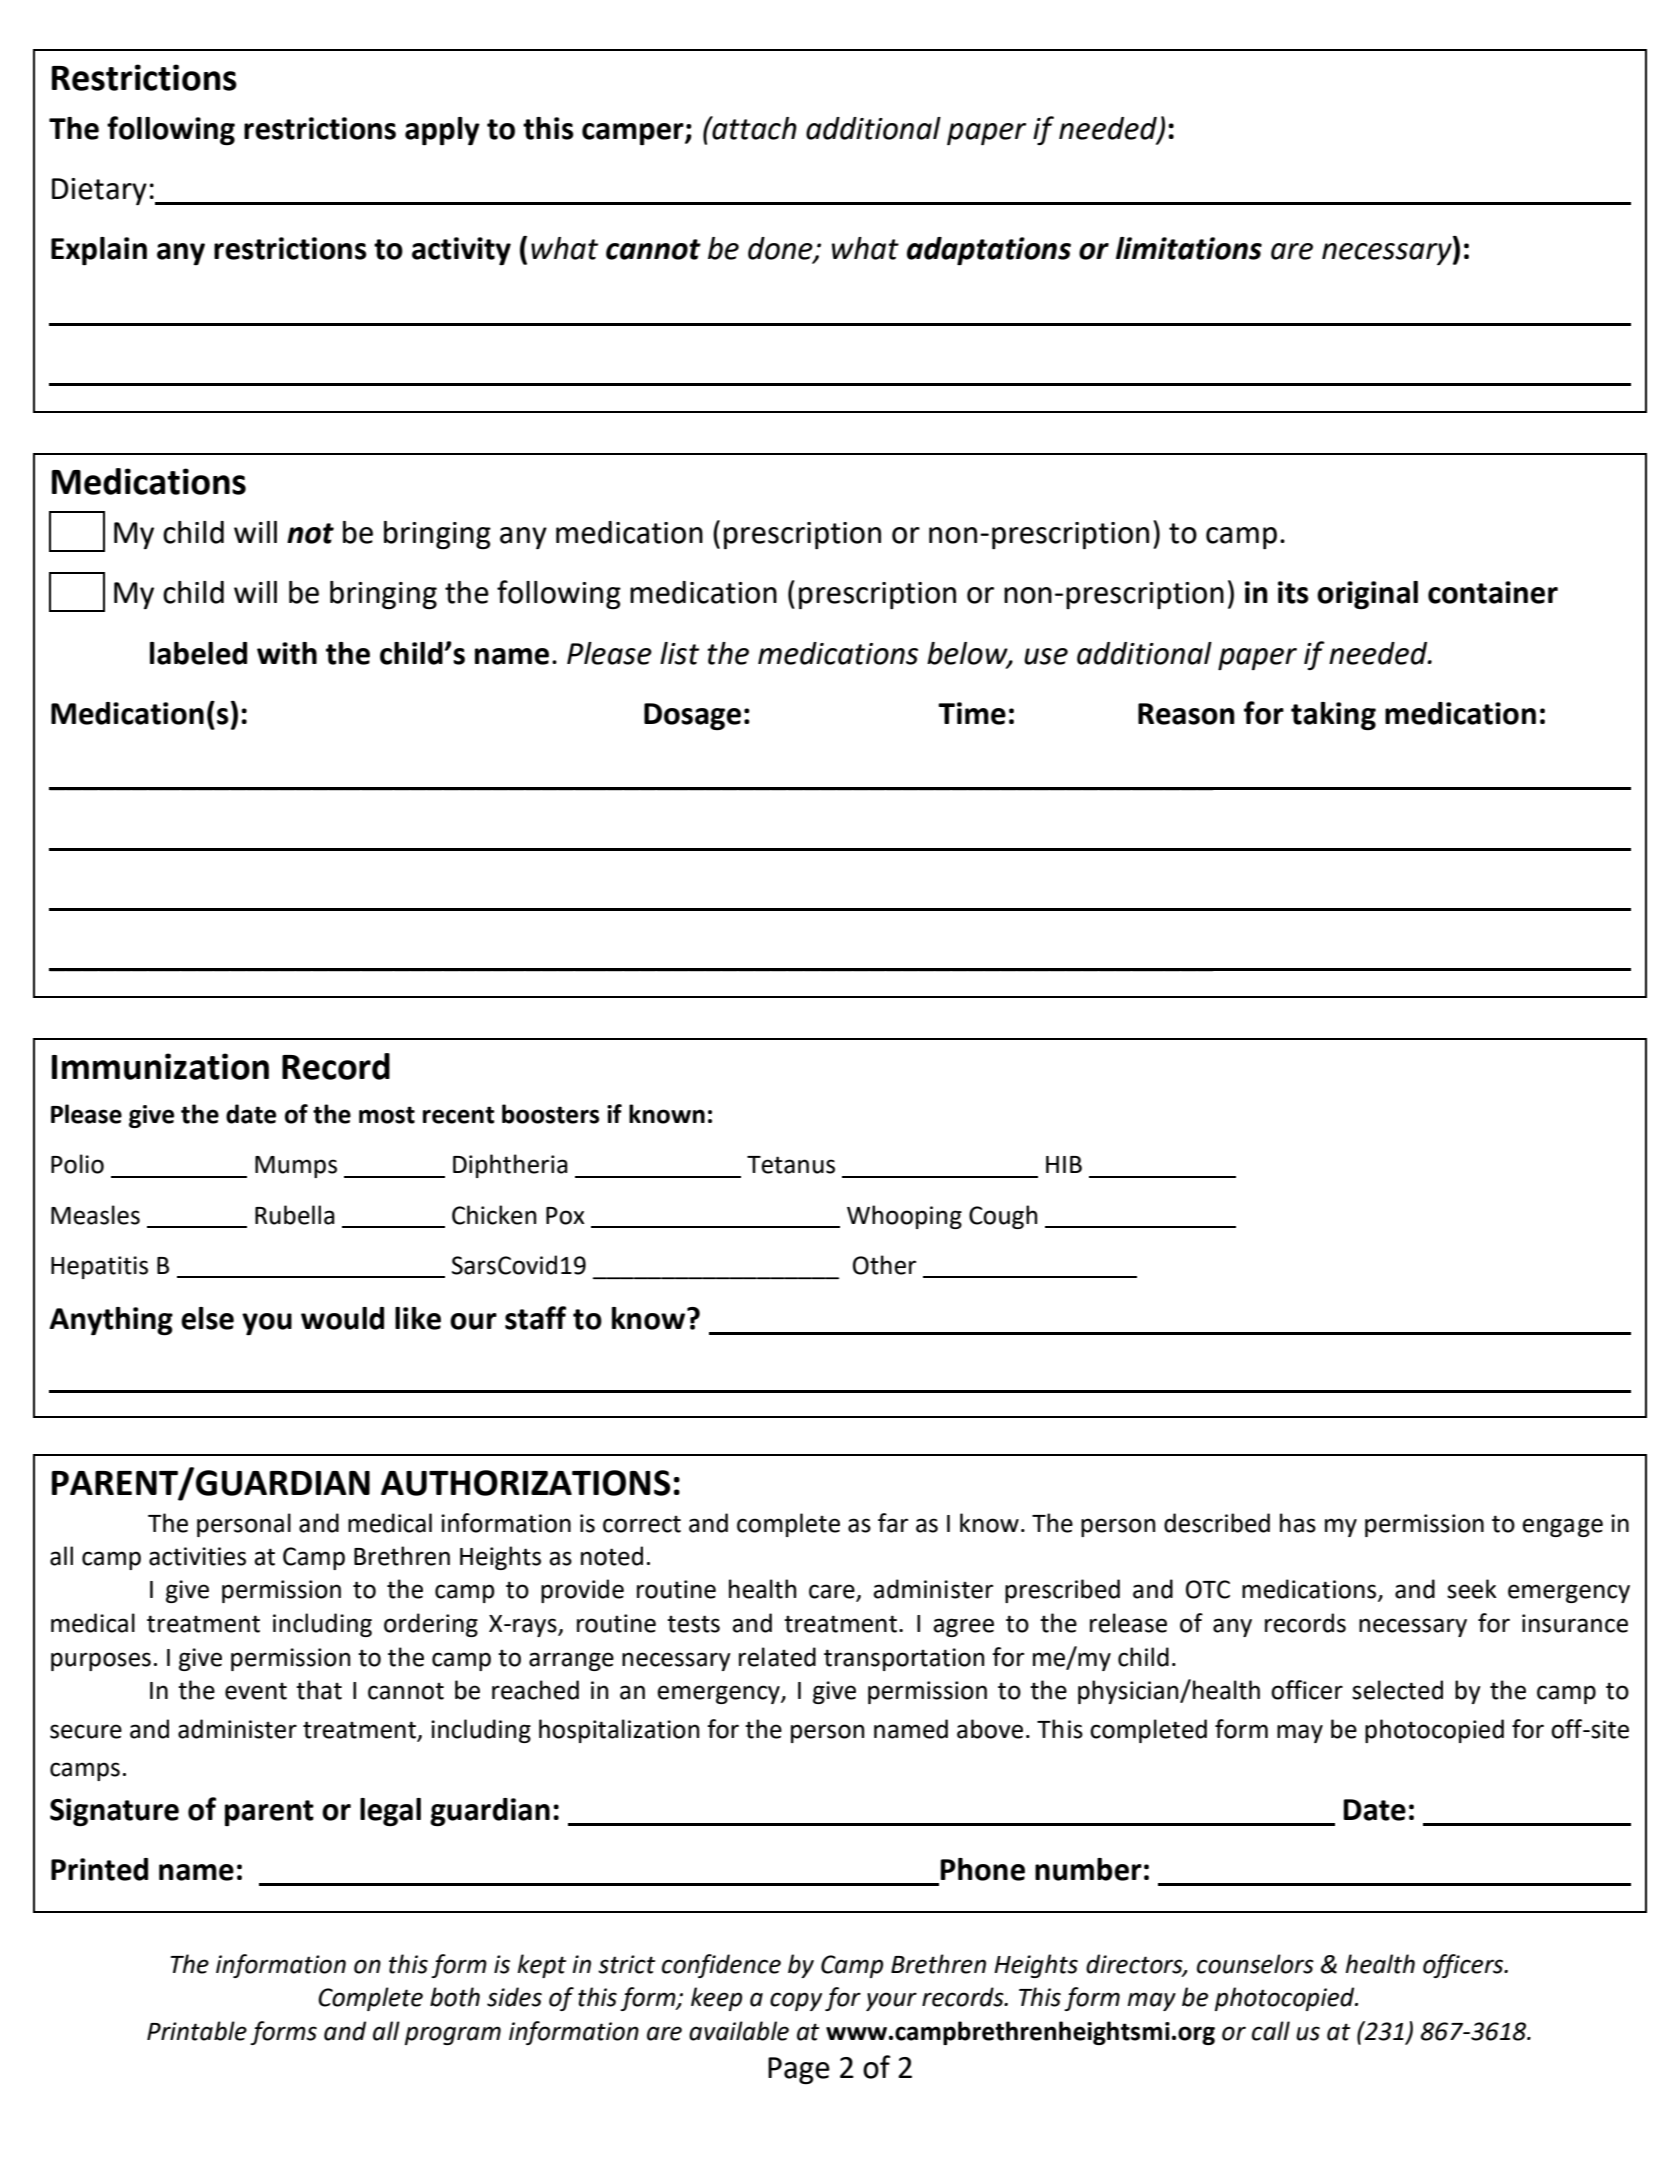 The height and width of the document is (2174, 1680). Describe the element at coordinates (893, 1523) in the document. I see `far` at that location.
